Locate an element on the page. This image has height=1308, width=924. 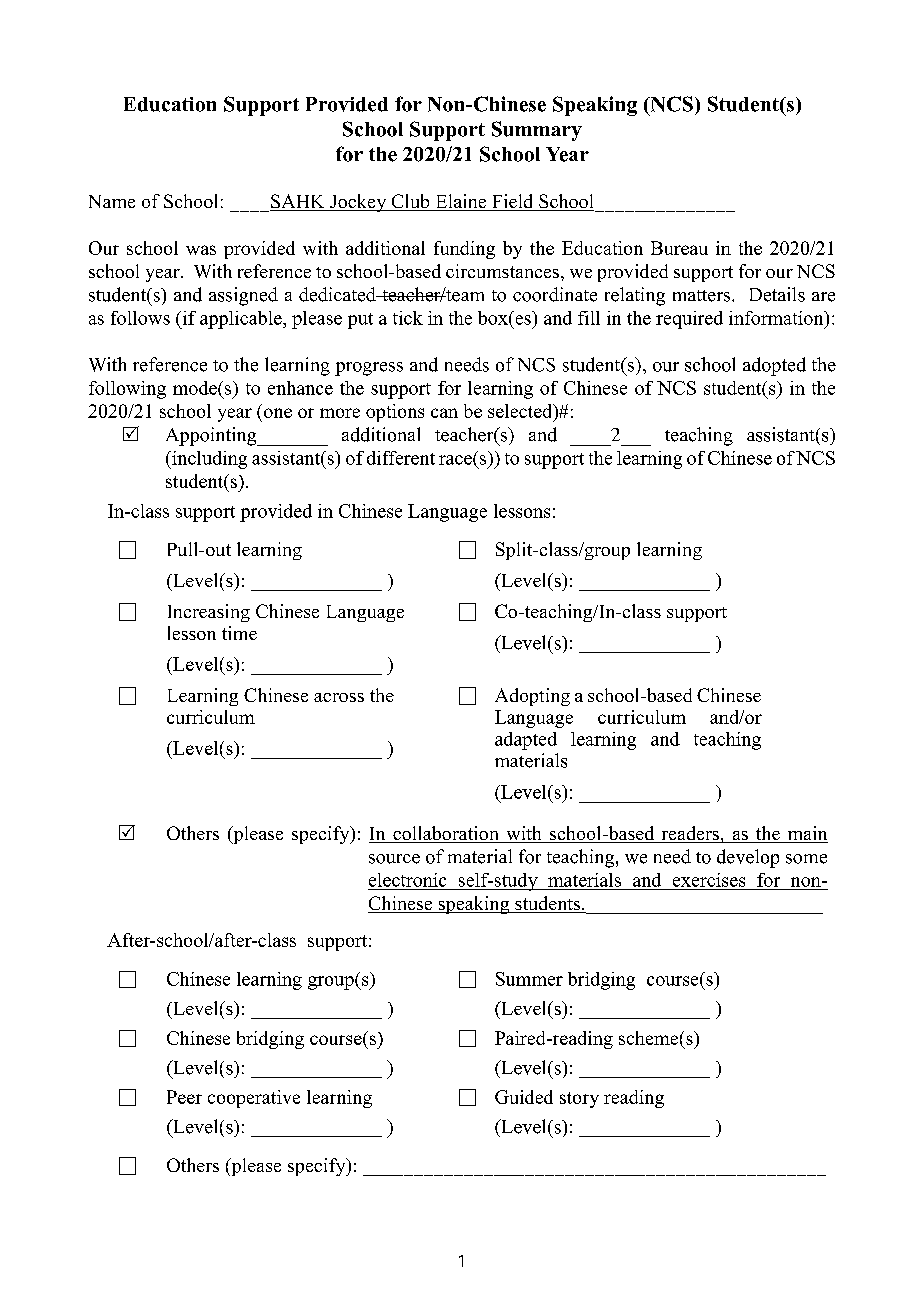
Bureau is located at coordinates (679, 248).
